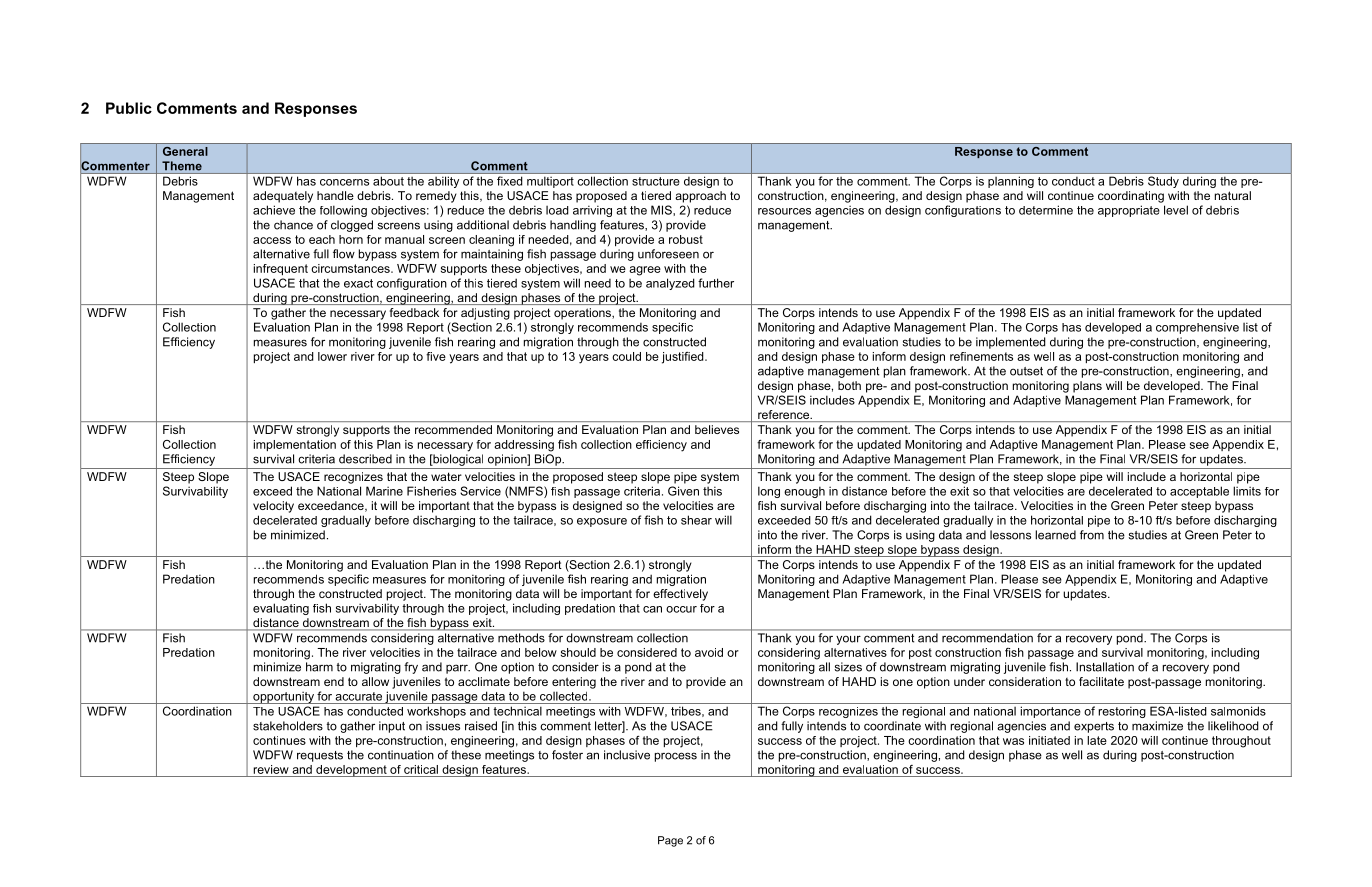 The image size is (1372, 887). Describe the element at coordinates (1092, 535) in the screenshot. I see `from` at that location.
